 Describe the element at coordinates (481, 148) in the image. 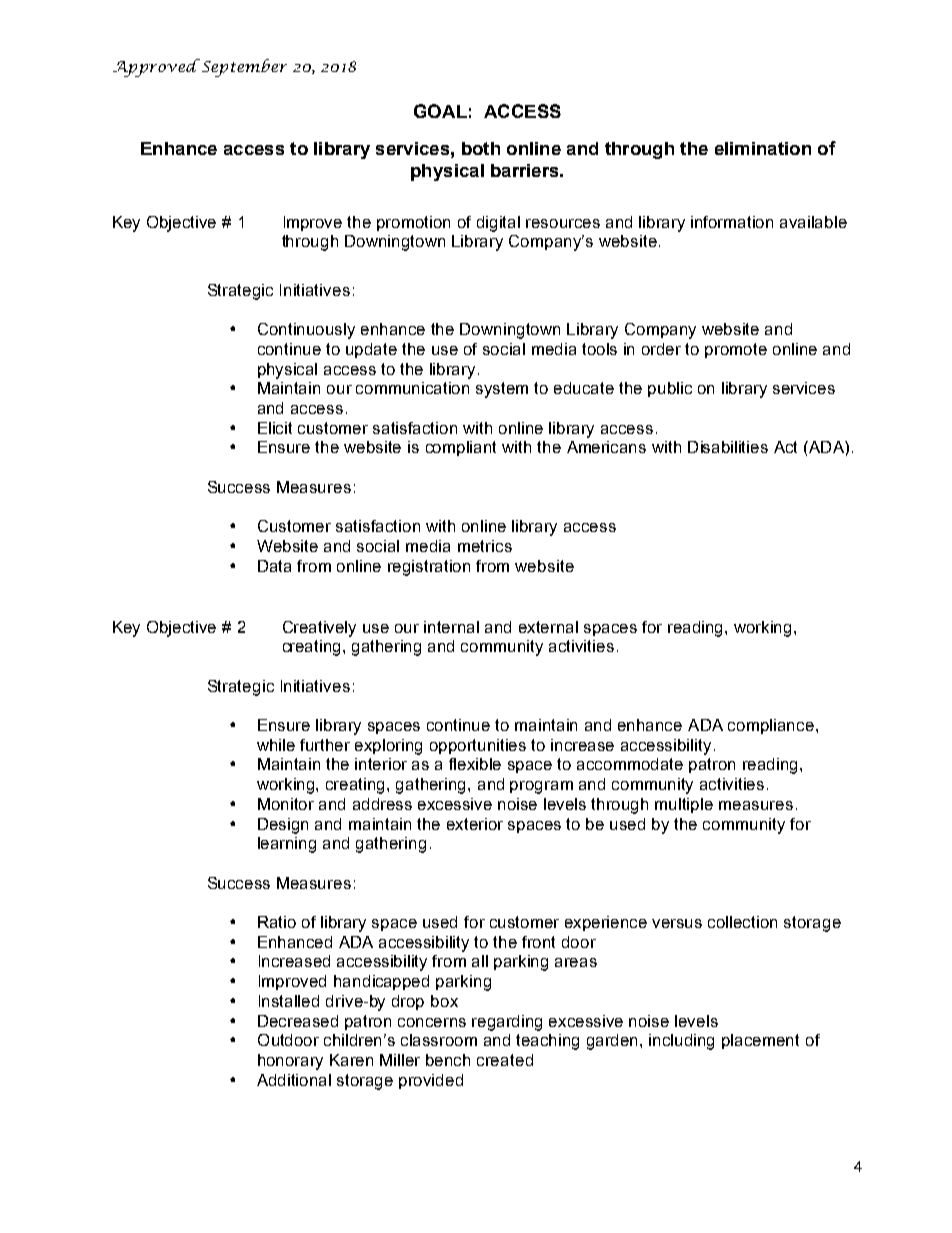

I see `both` at that location.
